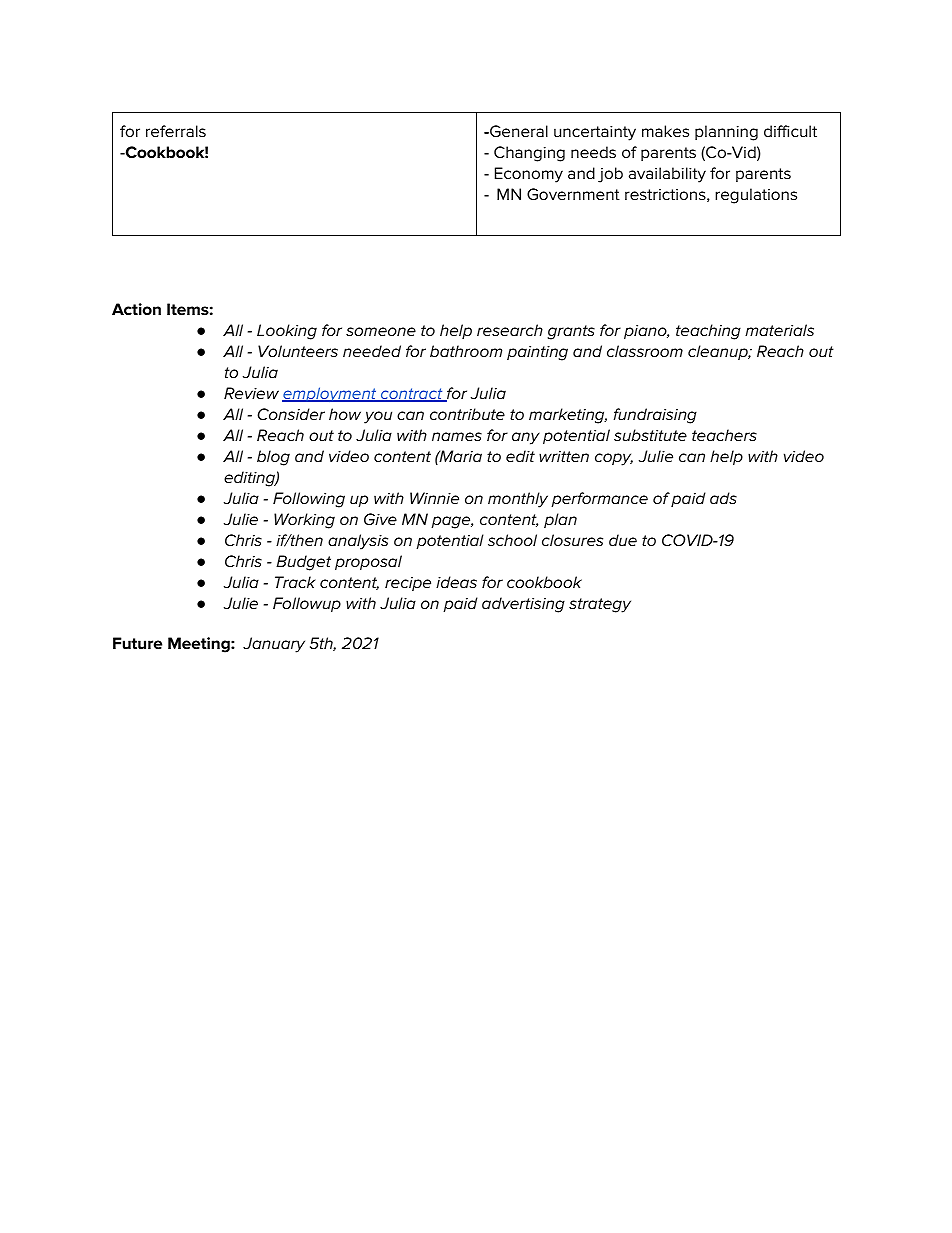 This screenshot has height=1233, width=952. I want to click on Action, so click(136, 309).
